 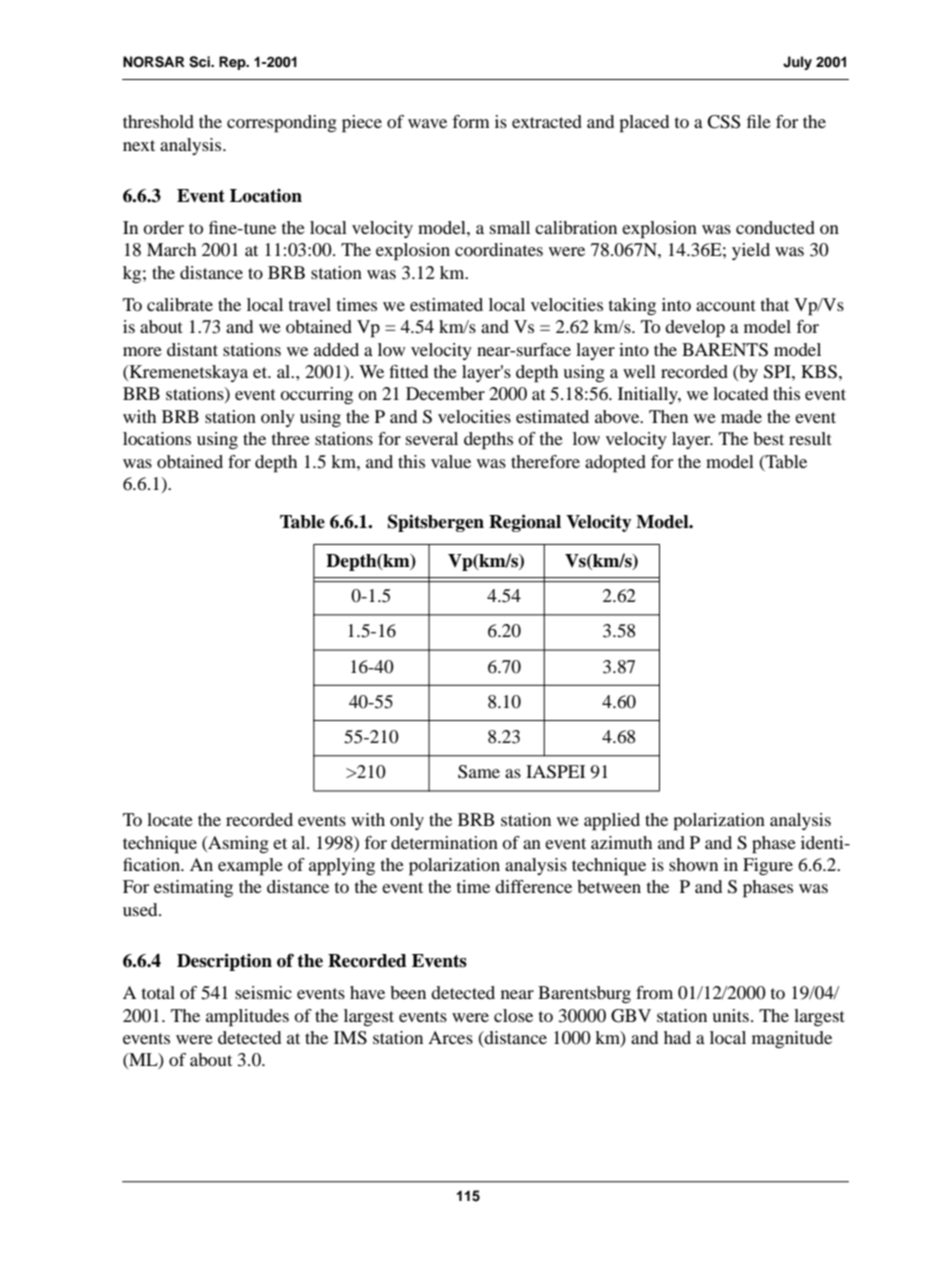 I want to click on form, so click(x=471, y=121).
